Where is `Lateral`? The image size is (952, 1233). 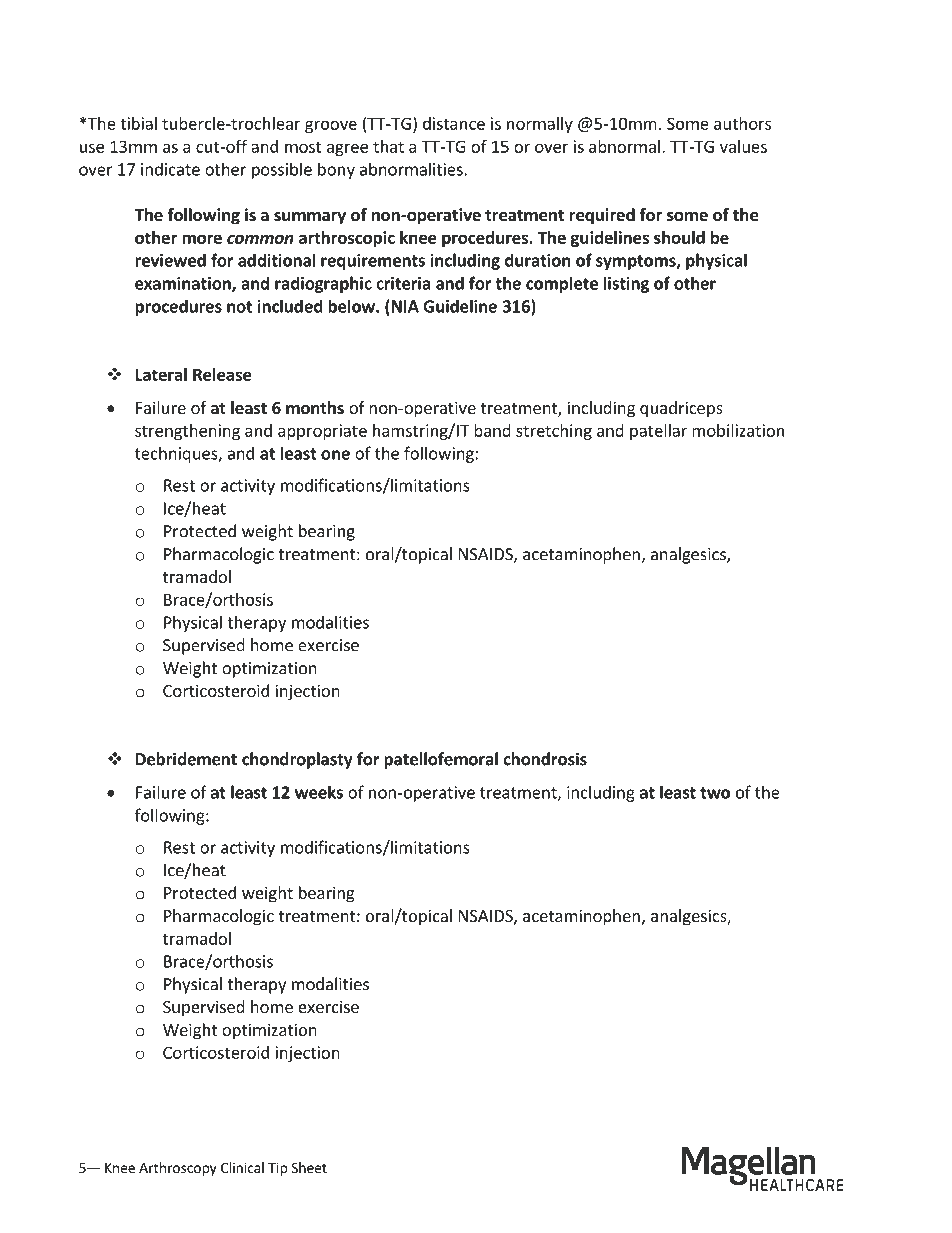
Lateral is located at coordinates (161, 374).
